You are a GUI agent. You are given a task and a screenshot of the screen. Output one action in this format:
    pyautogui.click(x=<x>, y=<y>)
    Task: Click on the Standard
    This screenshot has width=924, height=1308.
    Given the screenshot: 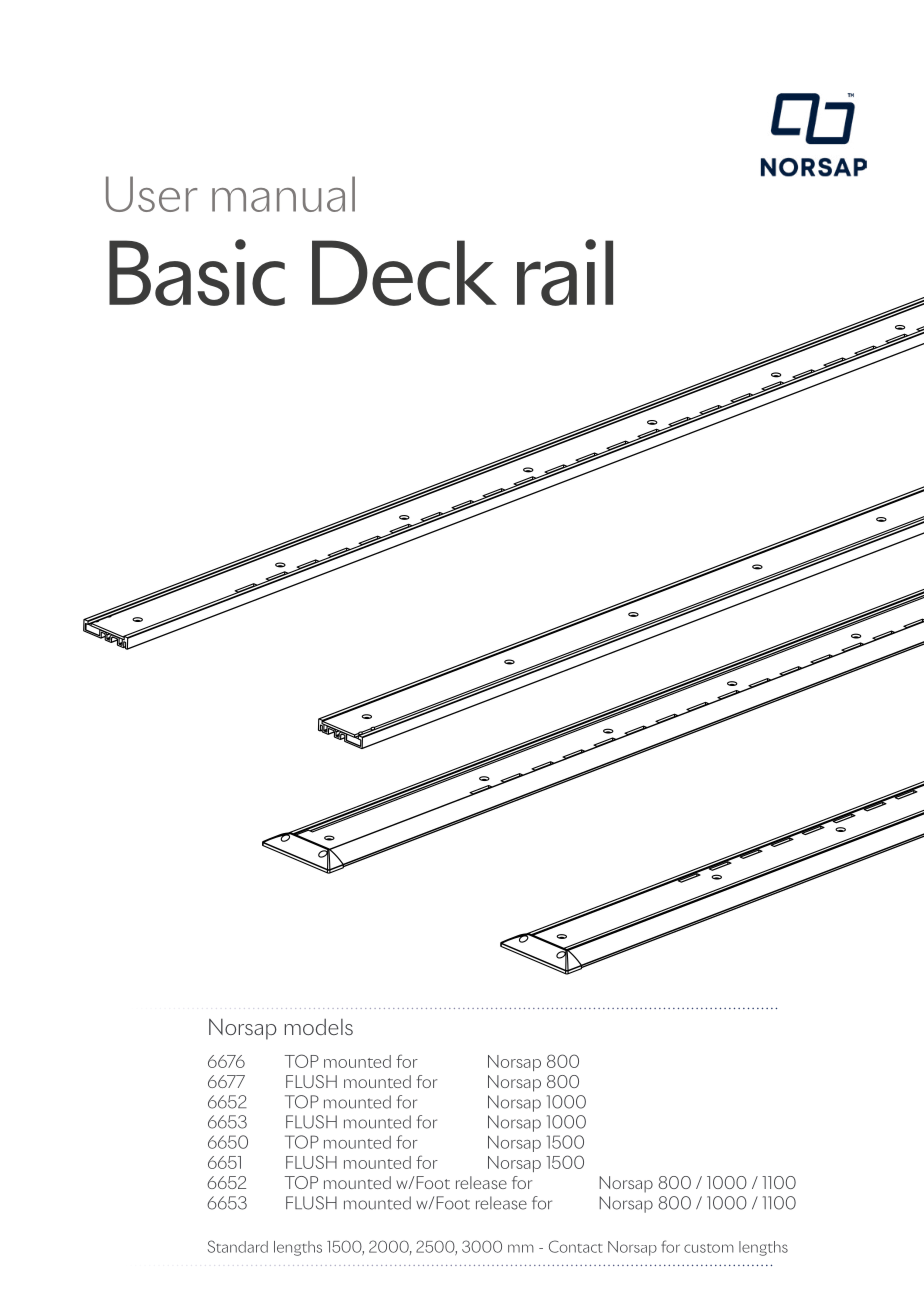 What is the action you would take?
    pyautogui.click(x=238, y=1246)
